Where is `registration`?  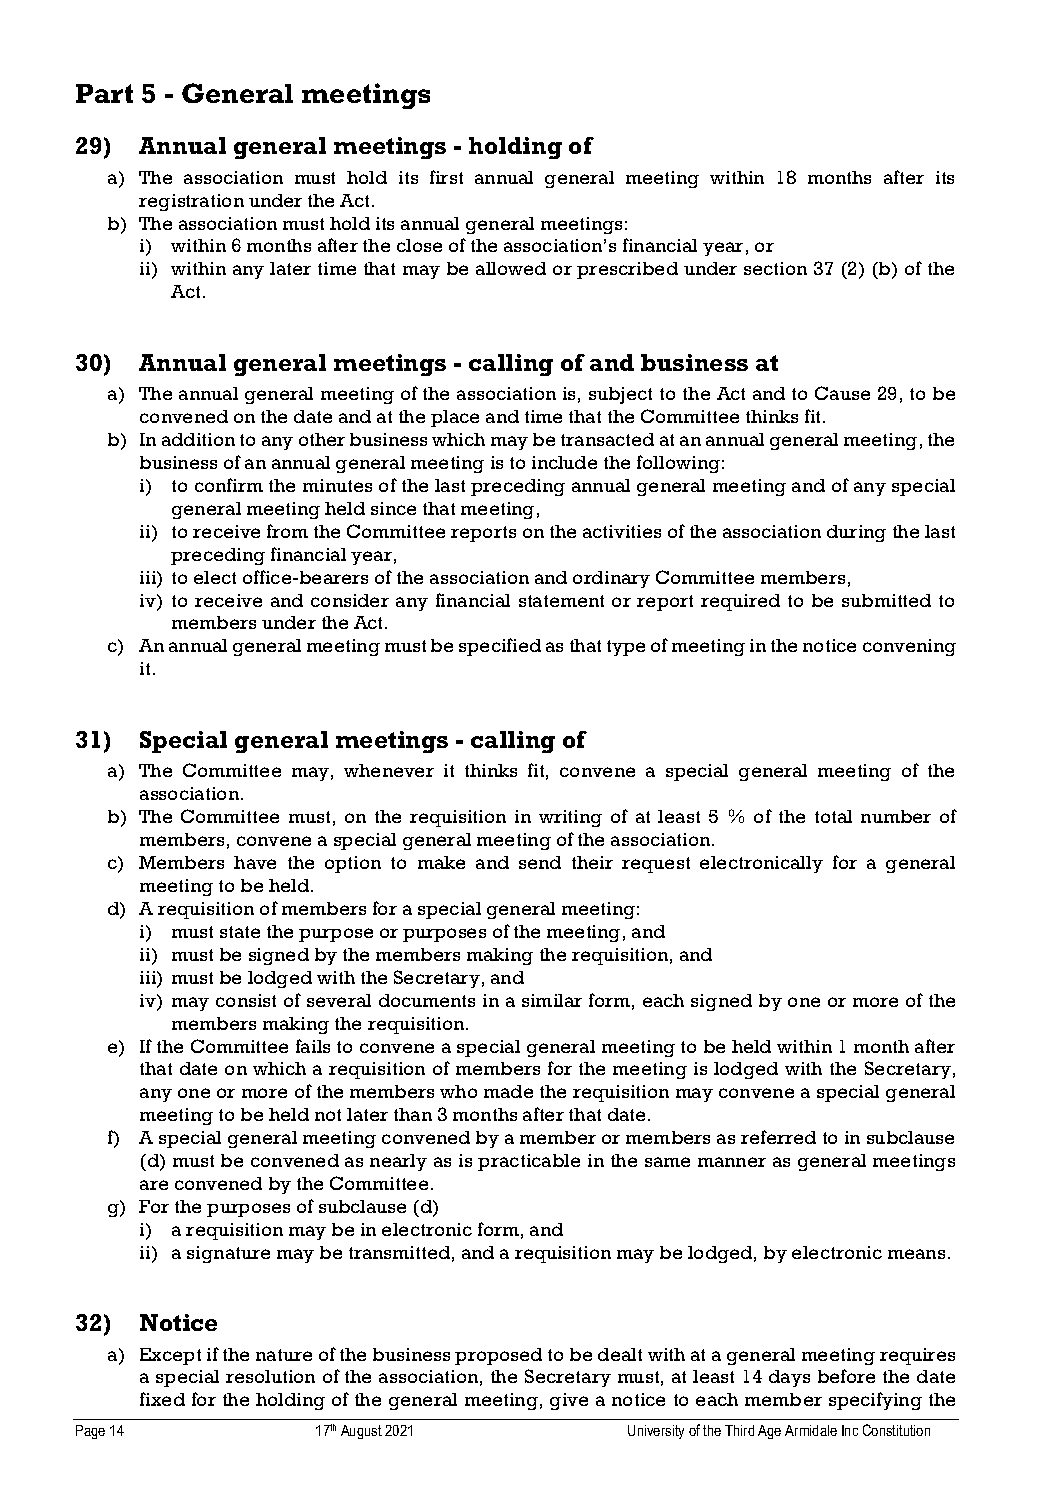 registration is located at coordinates (191, 202).
